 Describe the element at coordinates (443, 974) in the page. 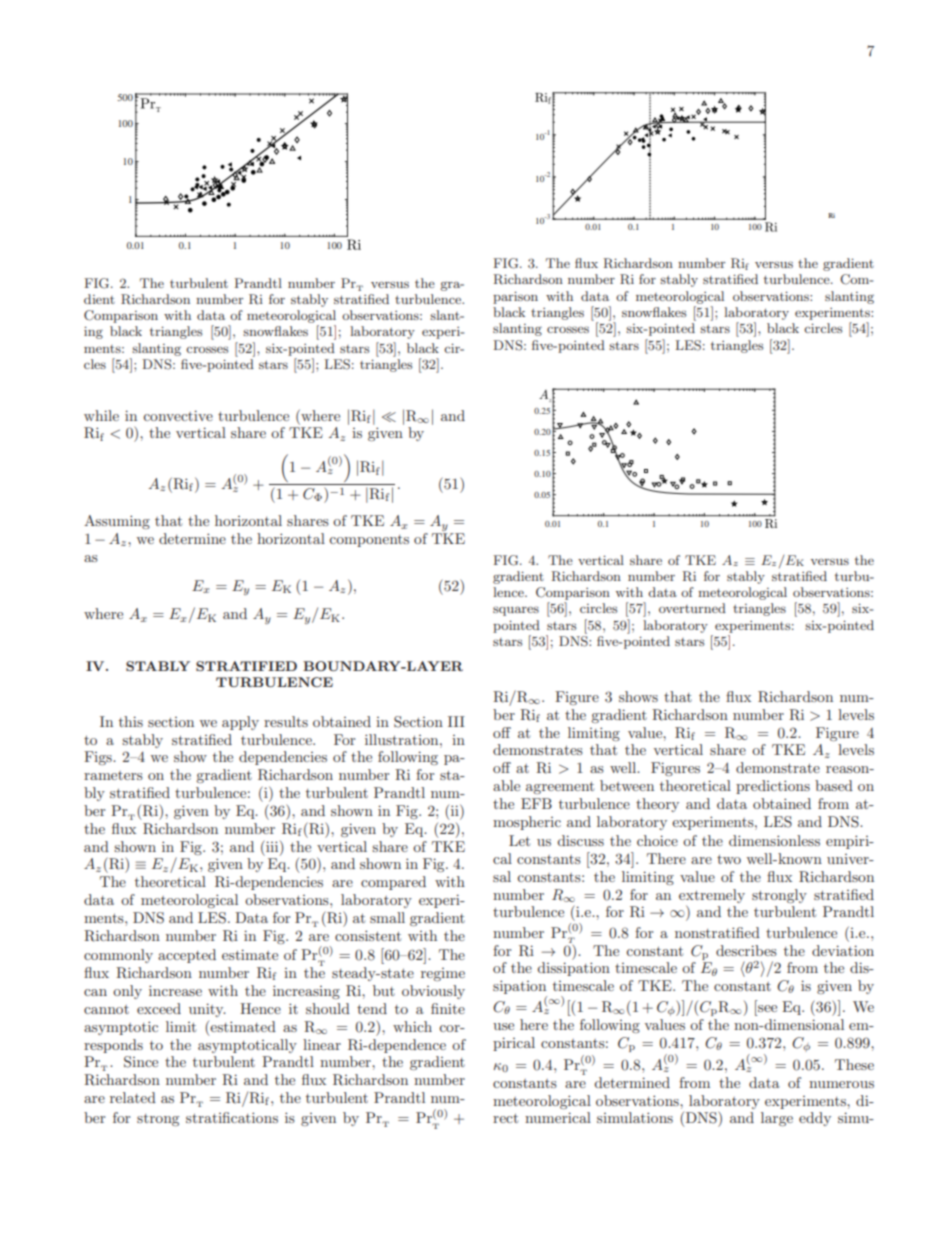

I see `regime` at that location.
